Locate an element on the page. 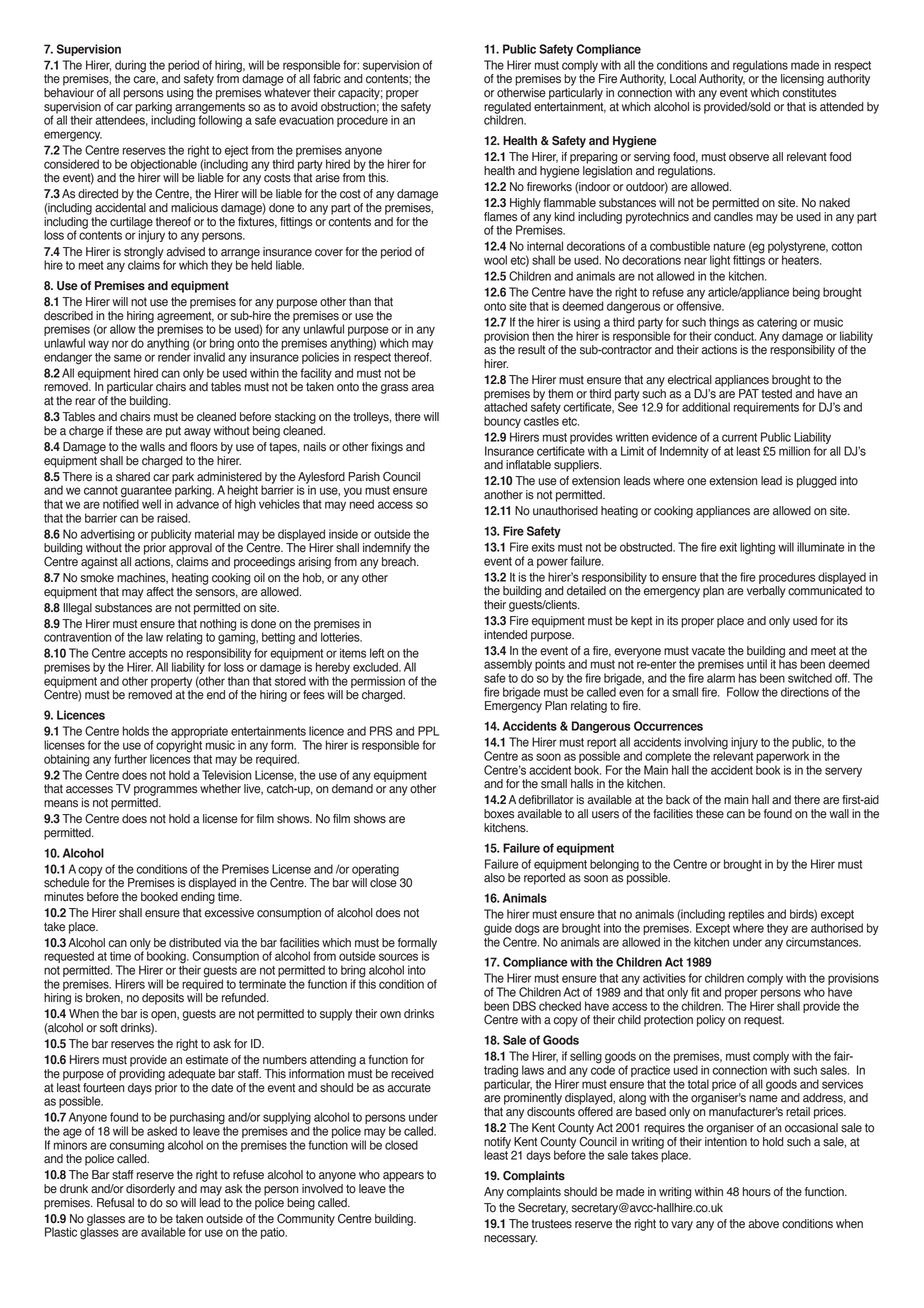  regulated is located at coordinates (507, 109).
